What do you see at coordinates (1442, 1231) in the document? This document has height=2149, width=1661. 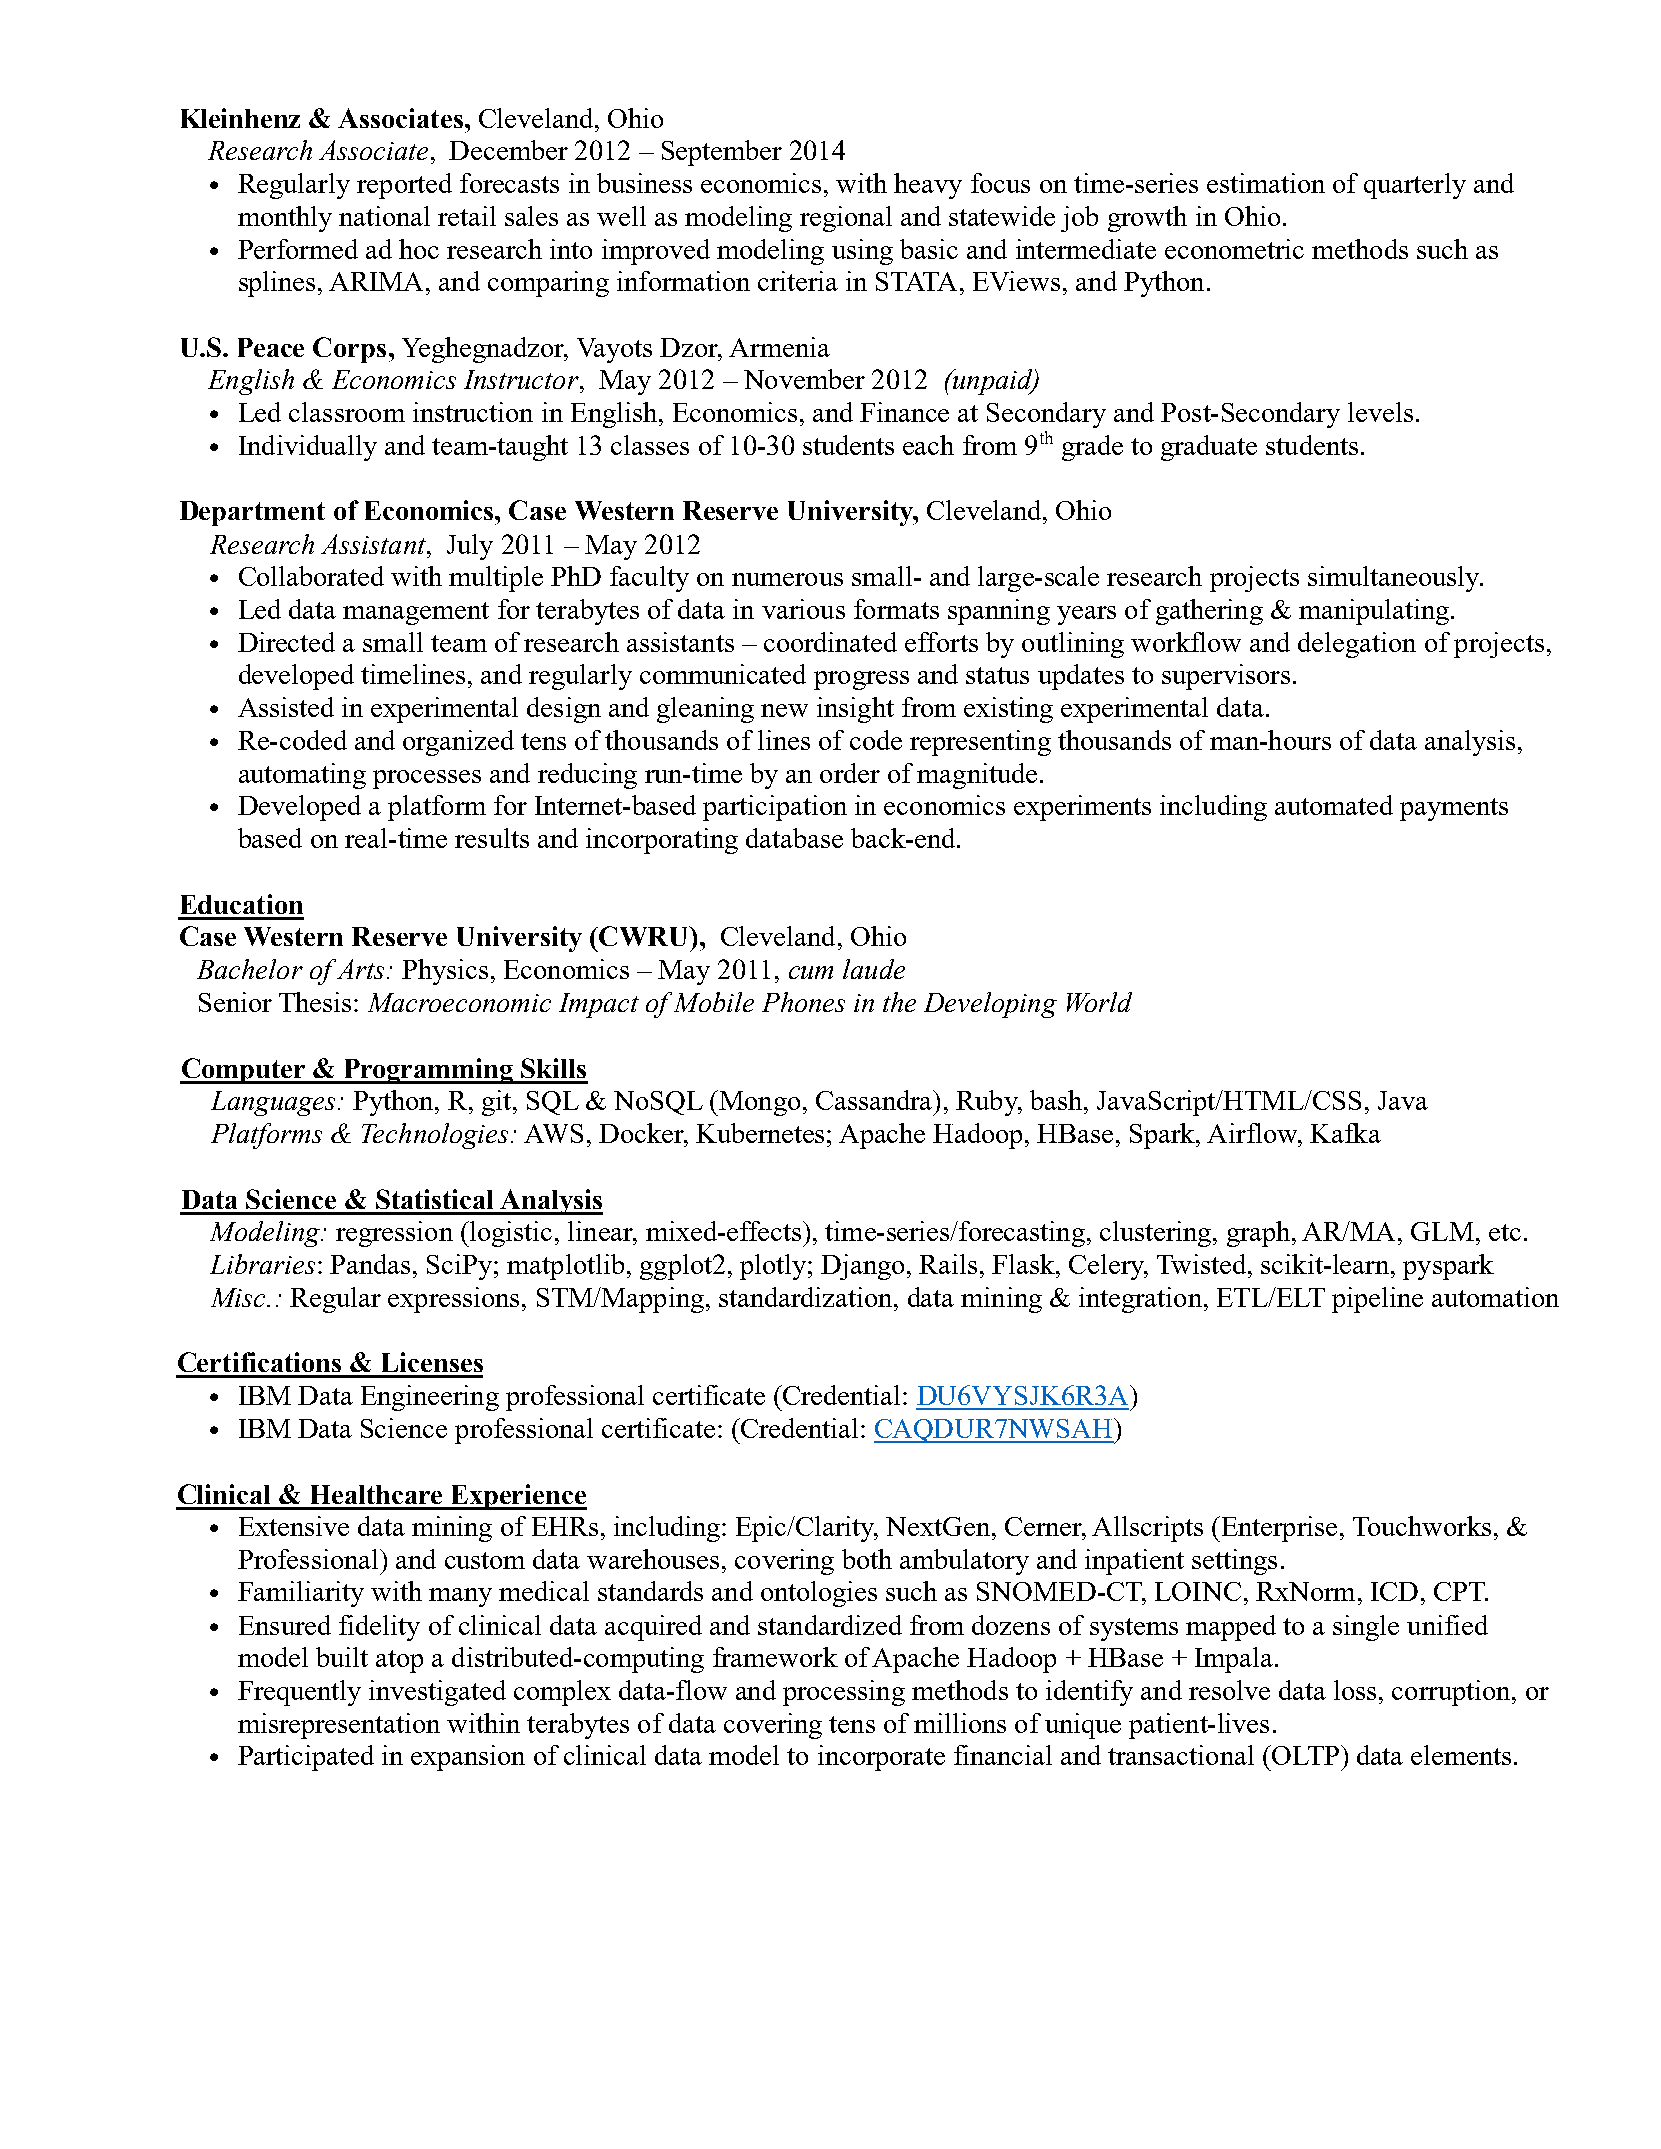 I see `GLM` at bounding box center [1442, 1231].
